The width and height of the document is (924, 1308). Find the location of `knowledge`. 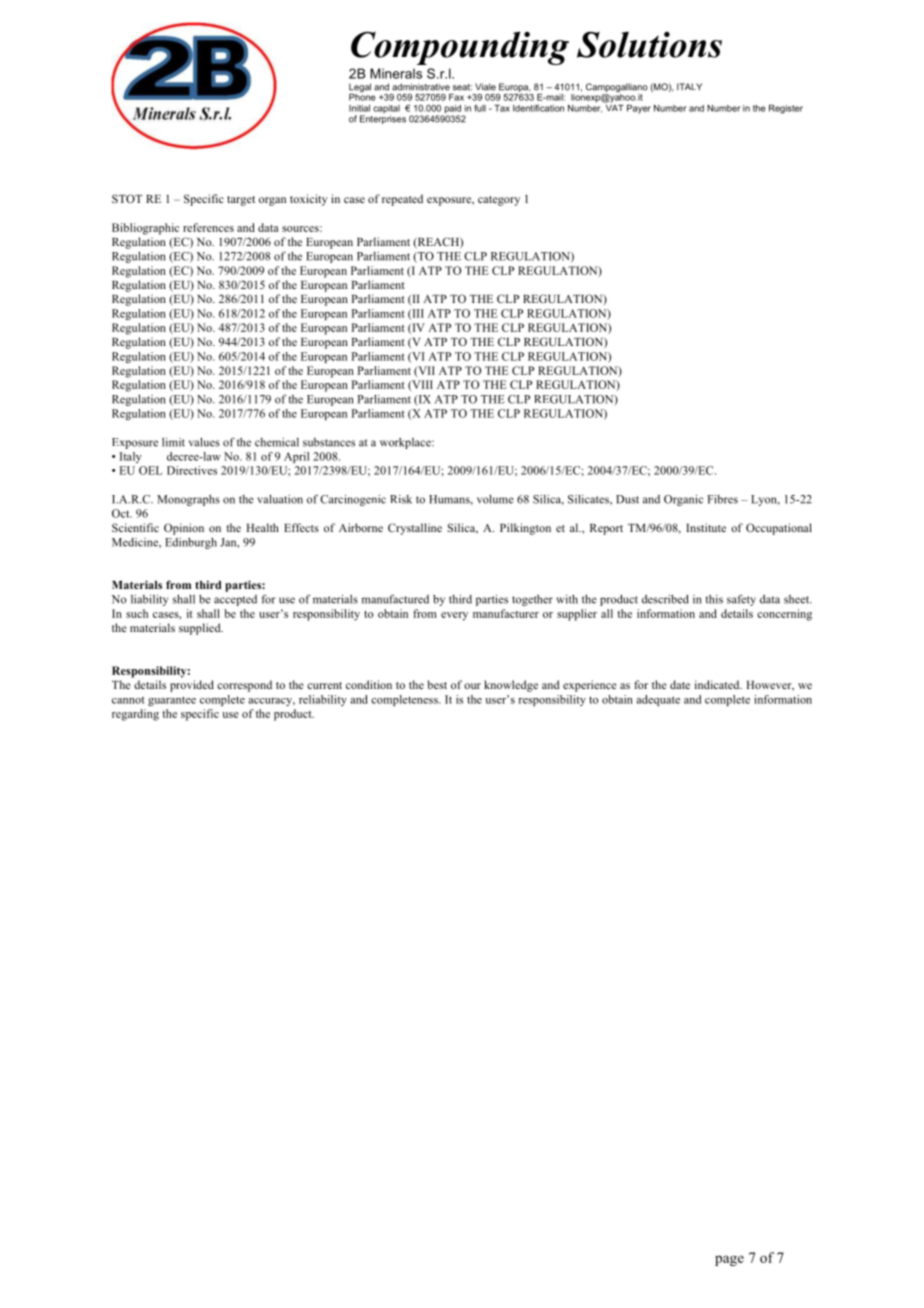

knowledge is located at coordinates (511, 686).
